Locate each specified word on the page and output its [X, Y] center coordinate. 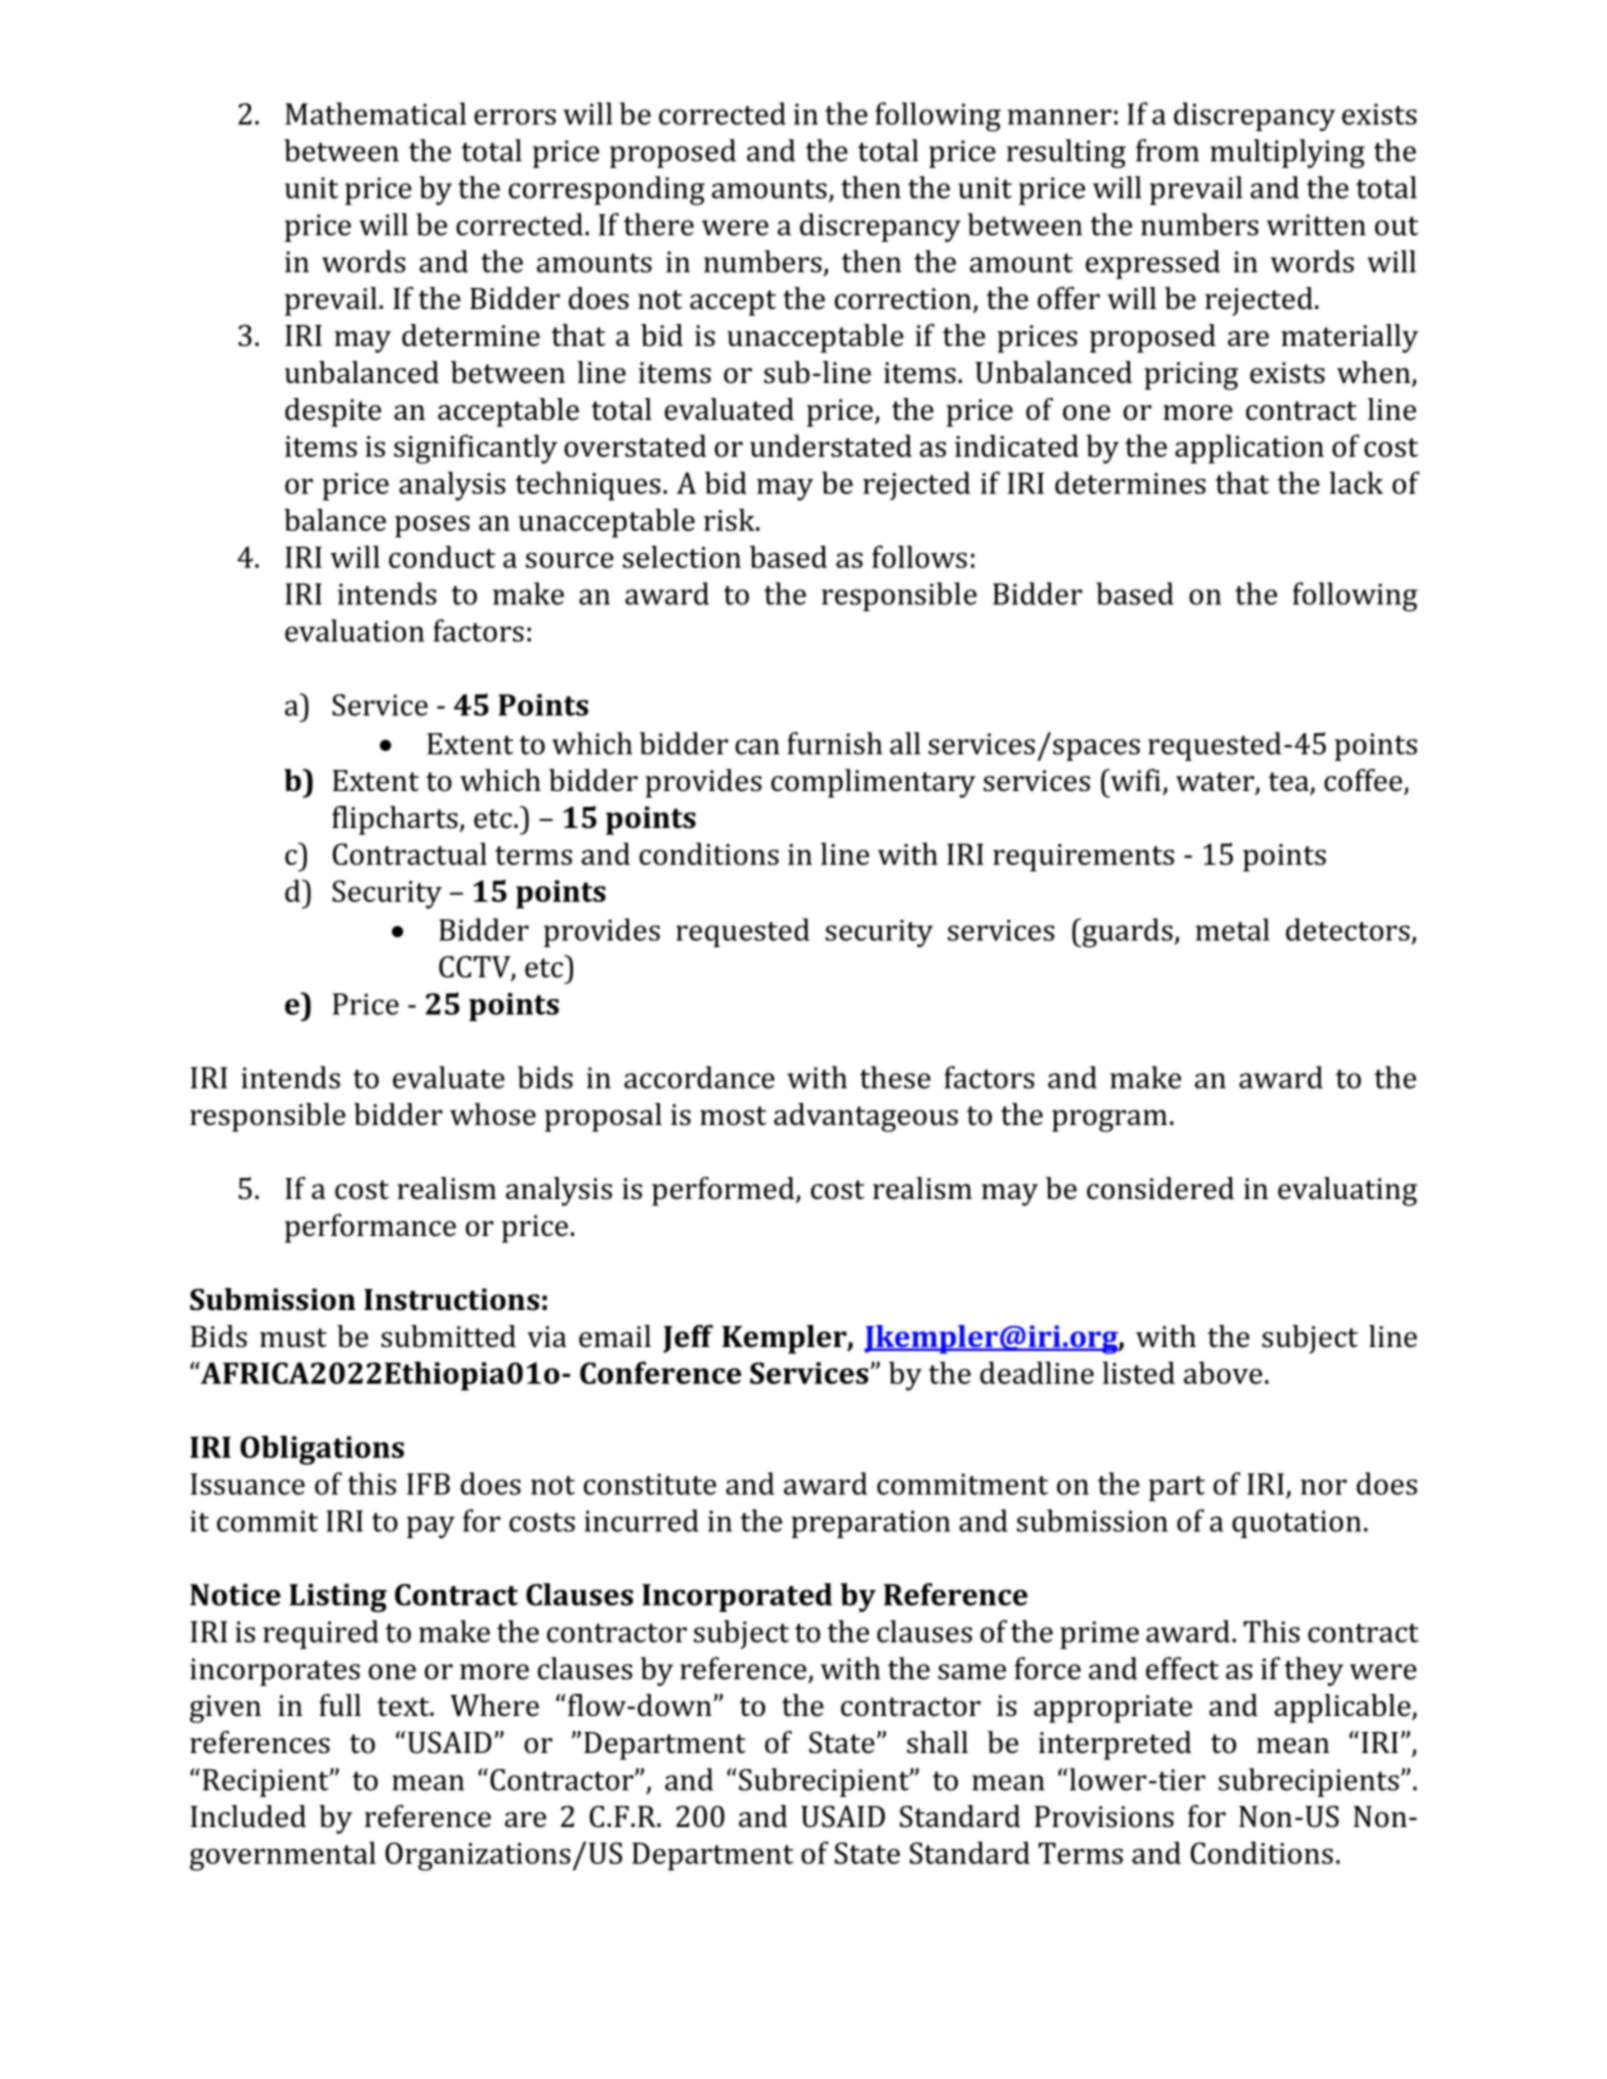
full [340, 1705]
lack [1356, 482]
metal [1232, 929]
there [659, 224]
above [1223, 1372]
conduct [442, 556]
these [895, 1077]
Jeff [688, 1339]
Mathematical [375, 113]
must [293, 1338]
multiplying [1287, 153]
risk [730, 519]
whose [493, 1114]
